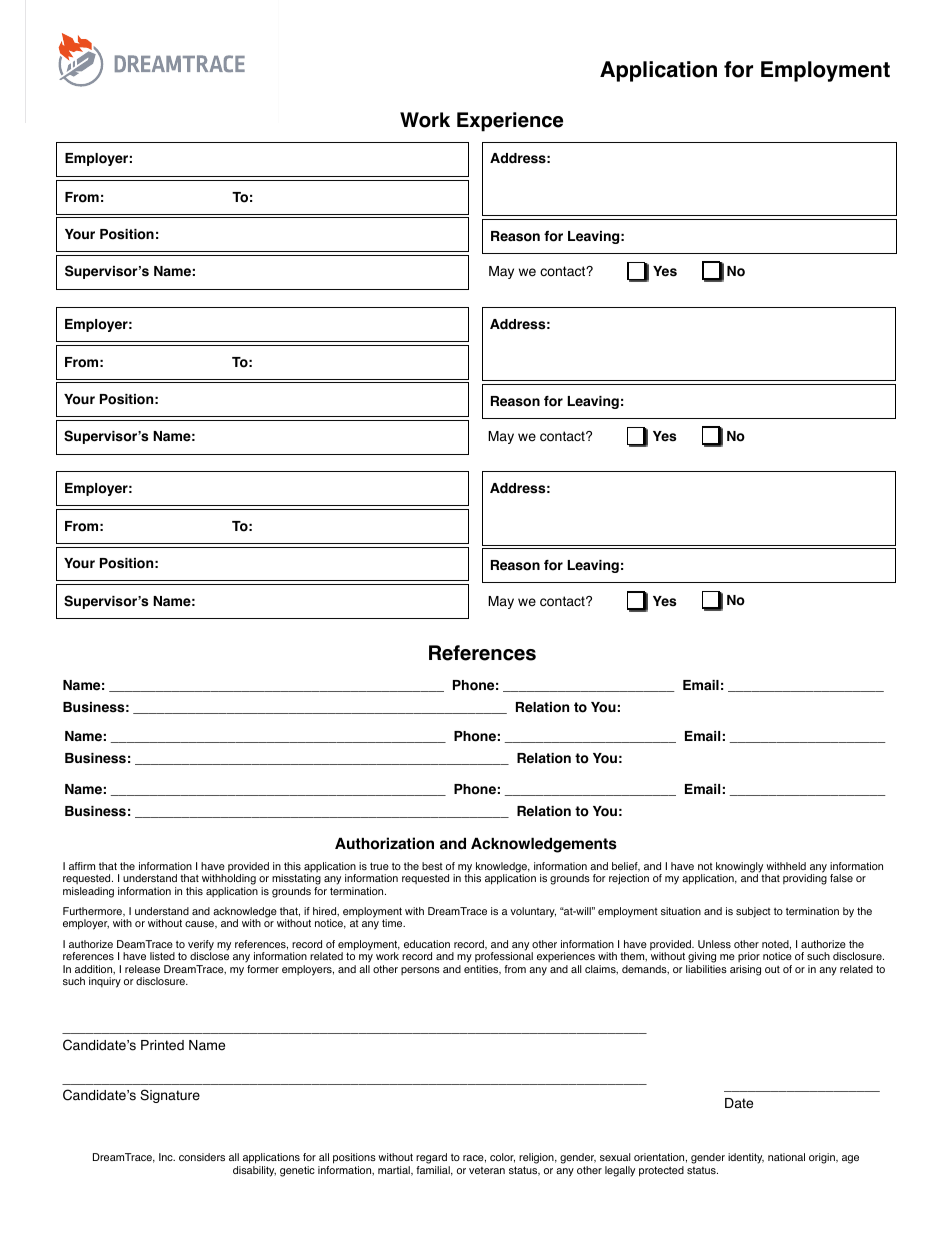  I want to click on misleading, so click(88, 892).
